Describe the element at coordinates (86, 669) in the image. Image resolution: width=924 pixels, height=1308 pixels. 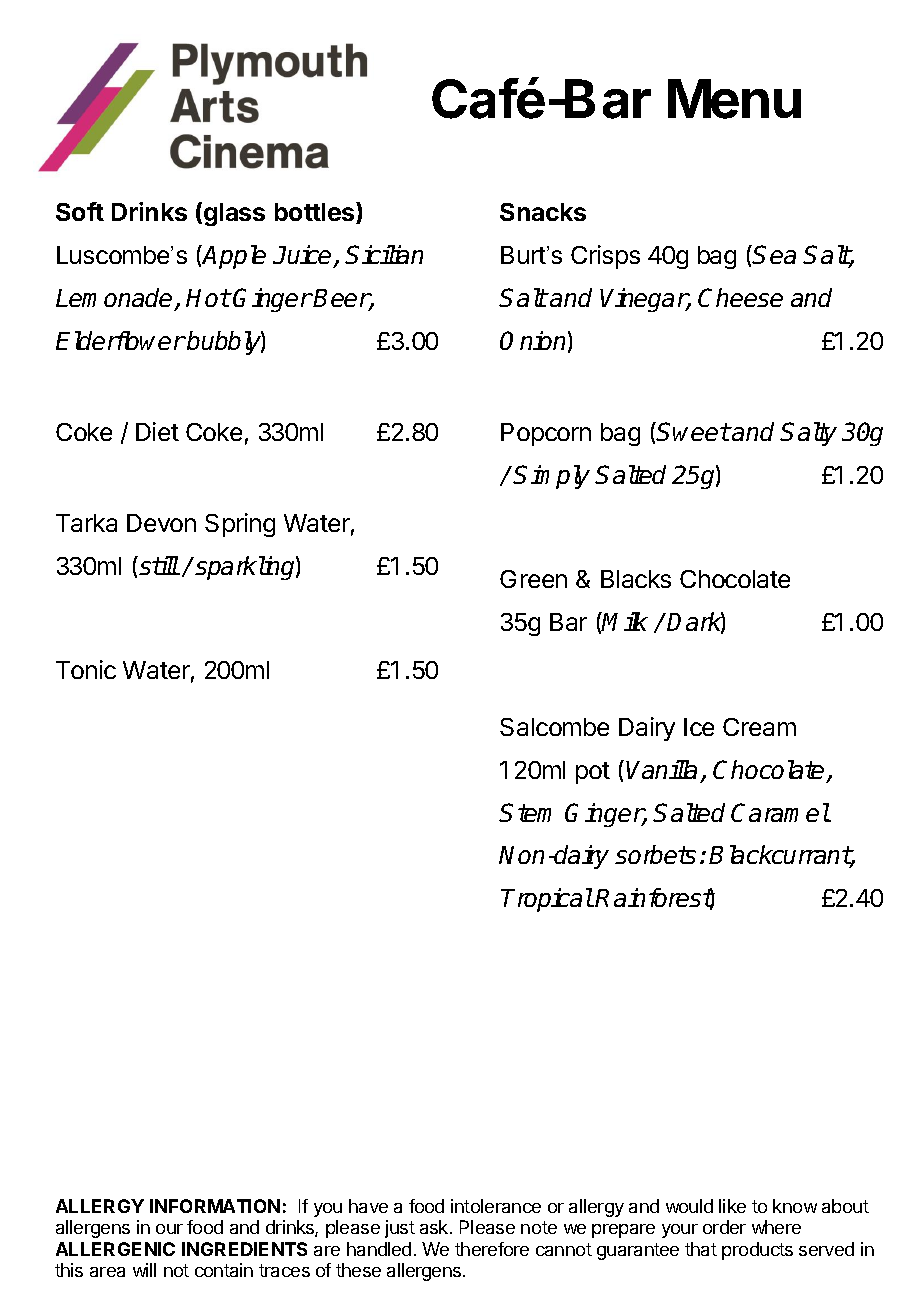
I see `Tonic` at that location.
